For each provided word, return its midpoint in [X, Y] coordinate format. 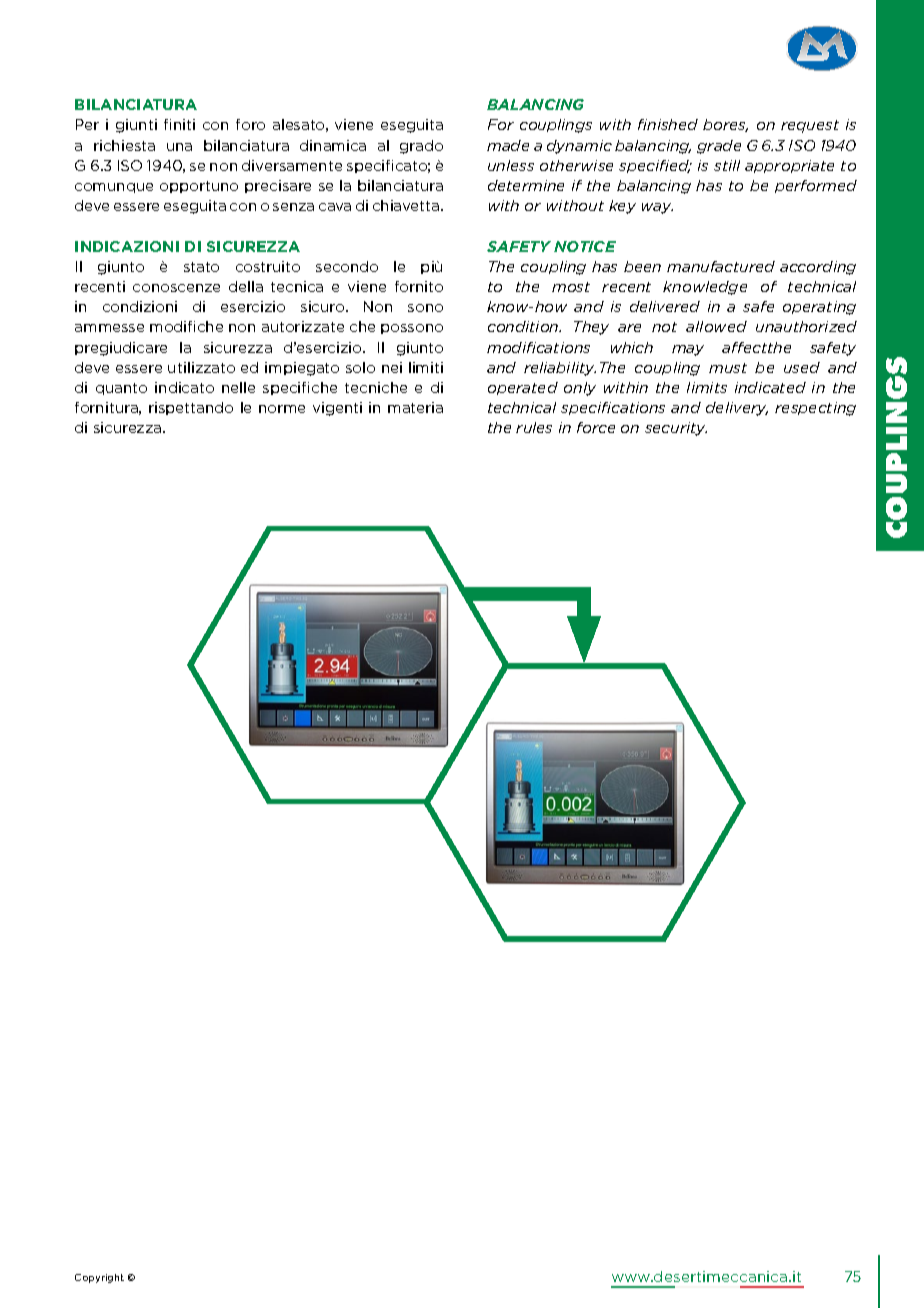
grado [421, 147]
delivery [737, 409]
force [596, 427]
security [676, 429]
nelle [238, 387]
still [727, 165]
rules [534, 427]
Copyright [99, 1278]
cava [335, 207]
